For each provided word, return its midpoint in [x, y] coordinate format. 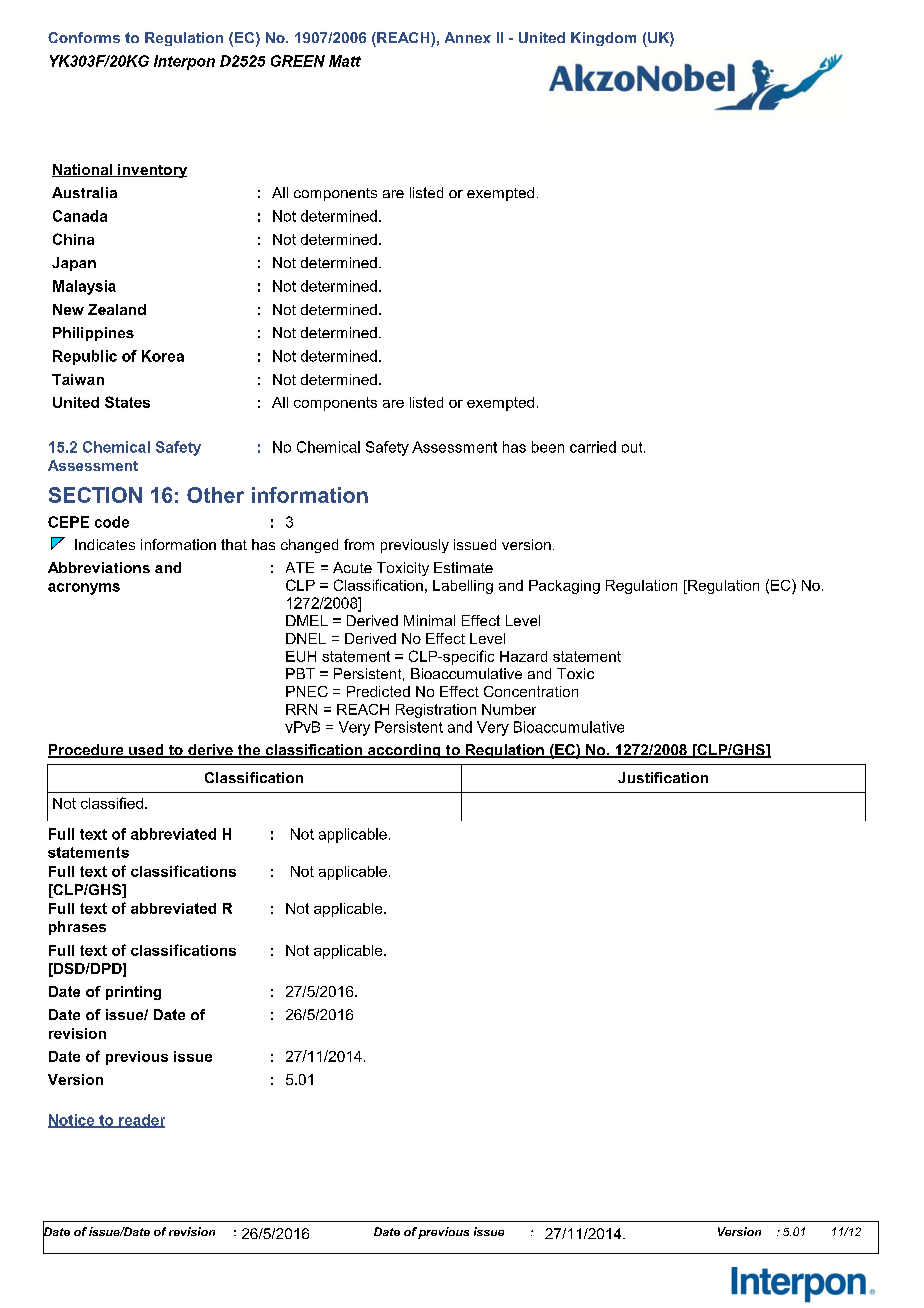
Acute [352, 567]
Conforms [84, 37]
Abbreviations [99, 567]
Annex [468, 37]
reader [141, 1121]
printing [133, 993]
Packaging [564, 587]
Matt [345, 61]
